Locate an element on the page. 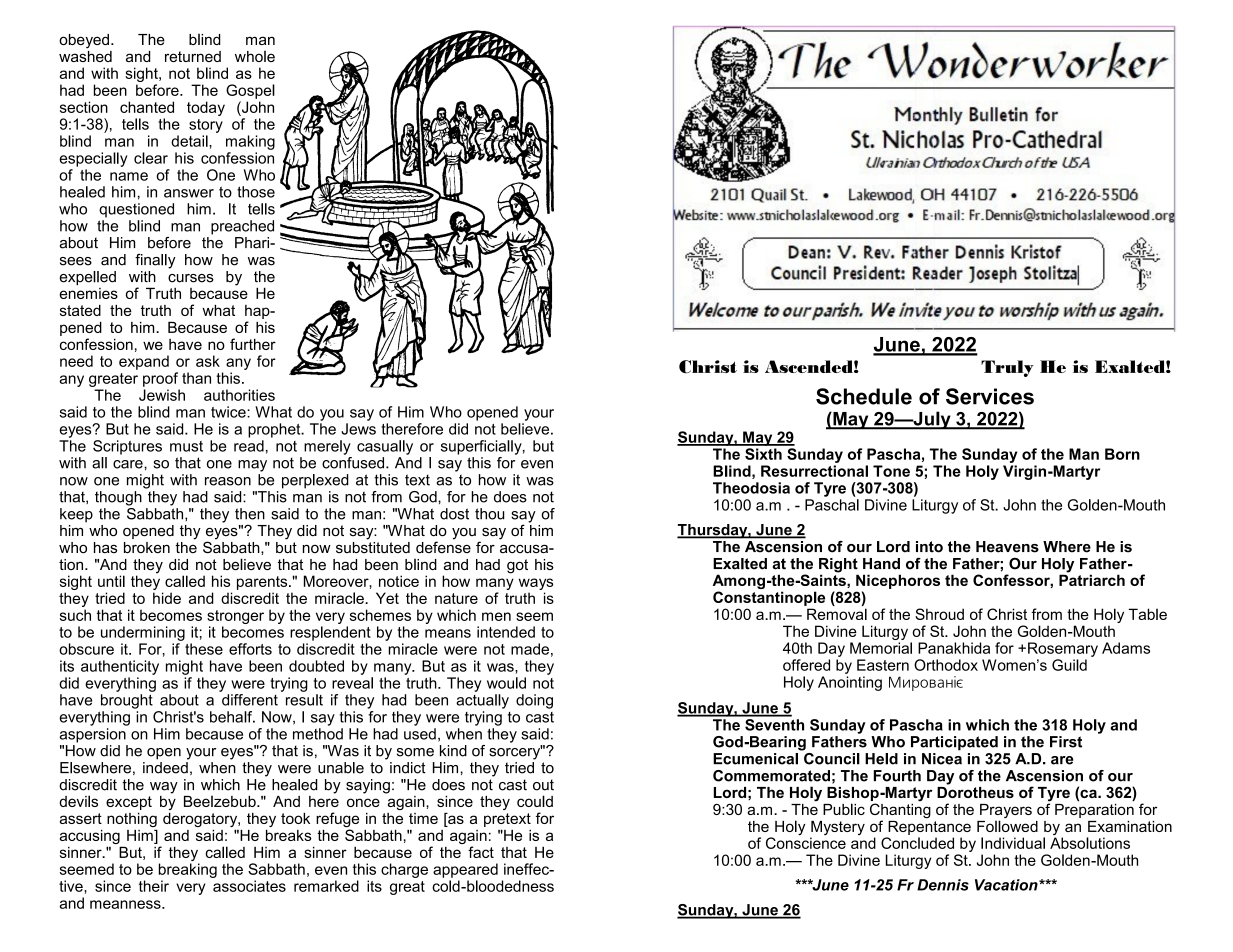  curses is located at coordinates (191, 278).
